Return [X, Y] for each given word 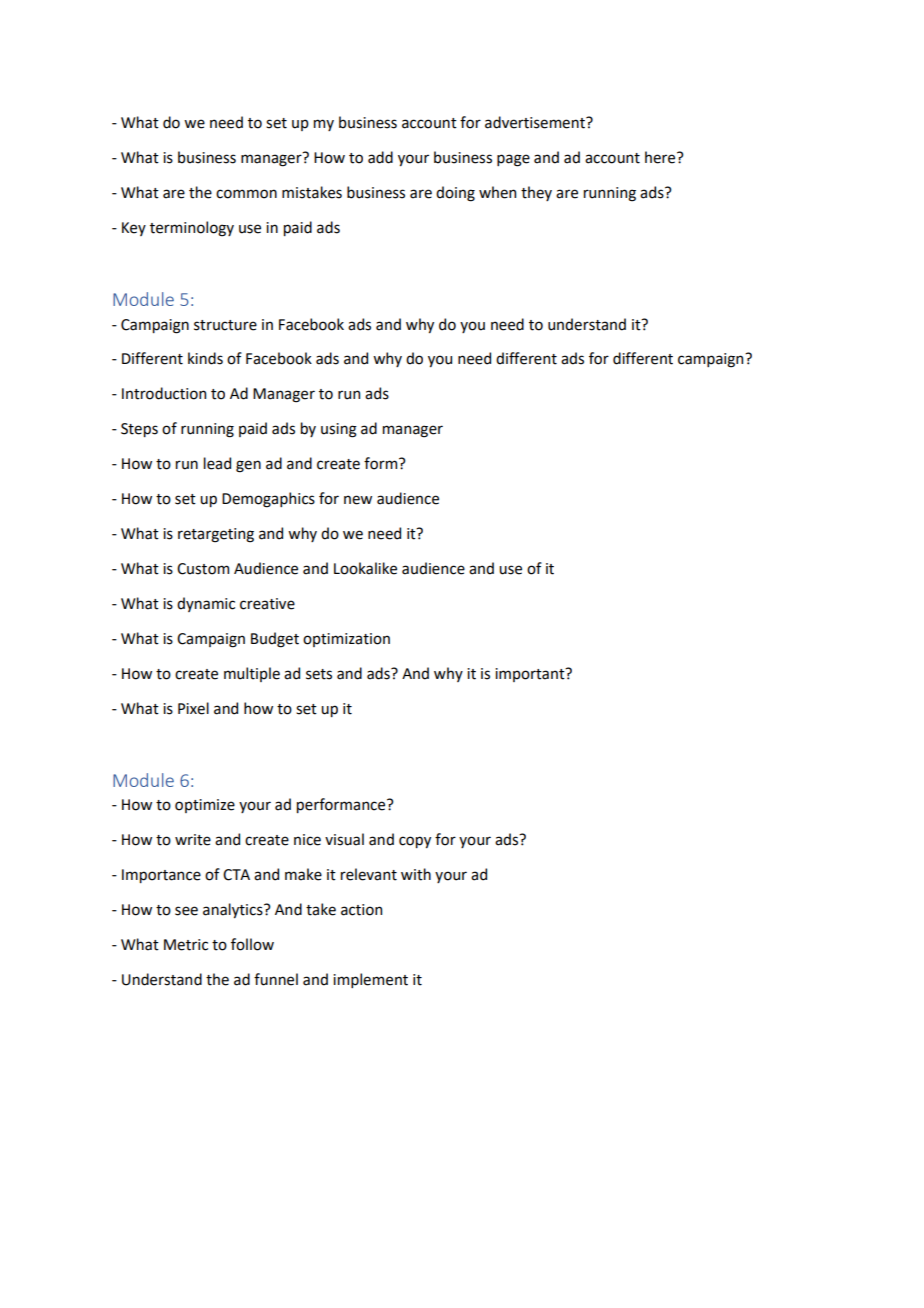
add [380, 157]
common [246, 194]
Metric [186, 945]
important [531, 675]
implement [370, 980]
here [661, 157]
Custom [203, 569]
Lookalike [365, 568]
